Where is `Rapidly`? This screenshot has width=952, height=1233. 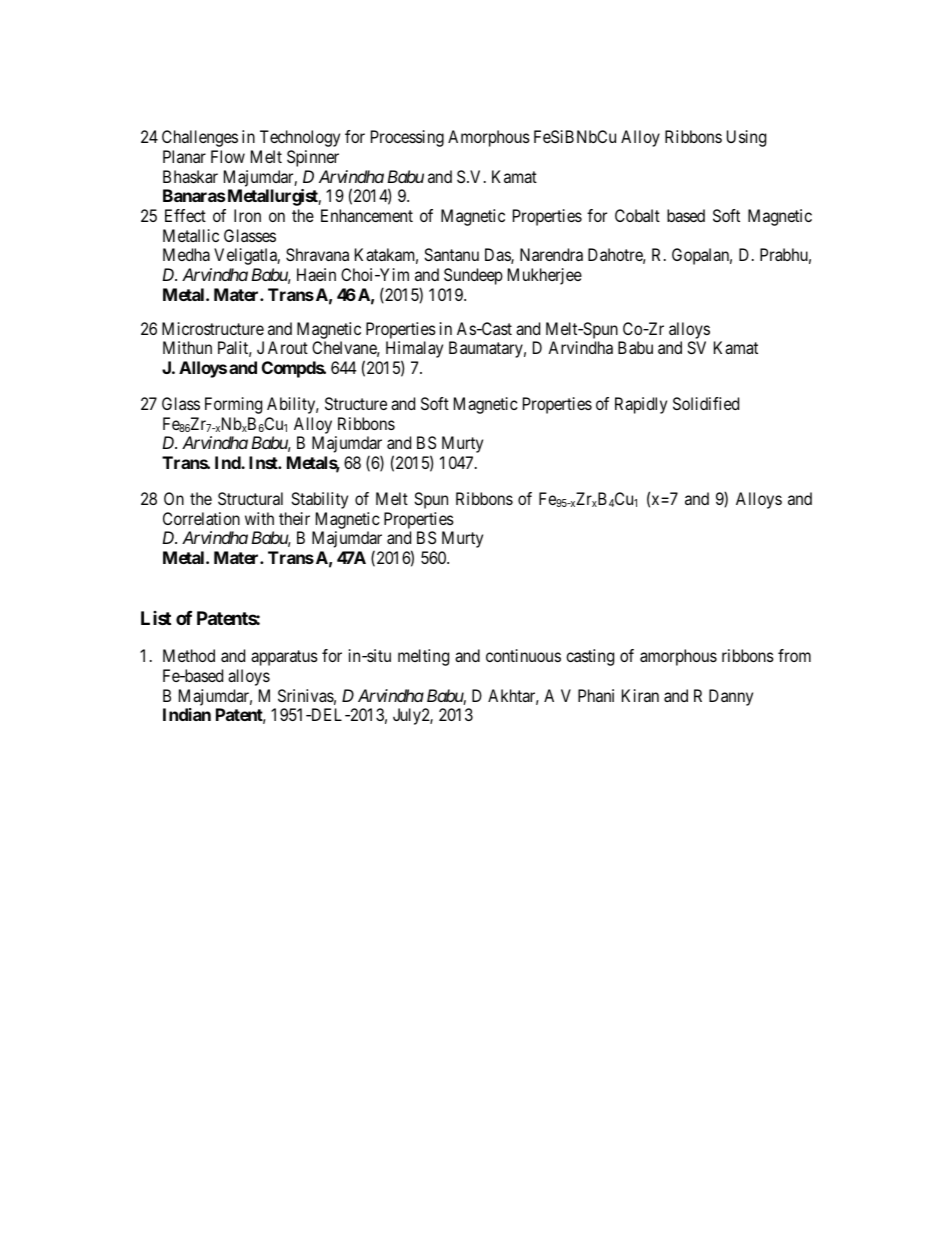
Rapidly is located at coordinates (641, 405).
